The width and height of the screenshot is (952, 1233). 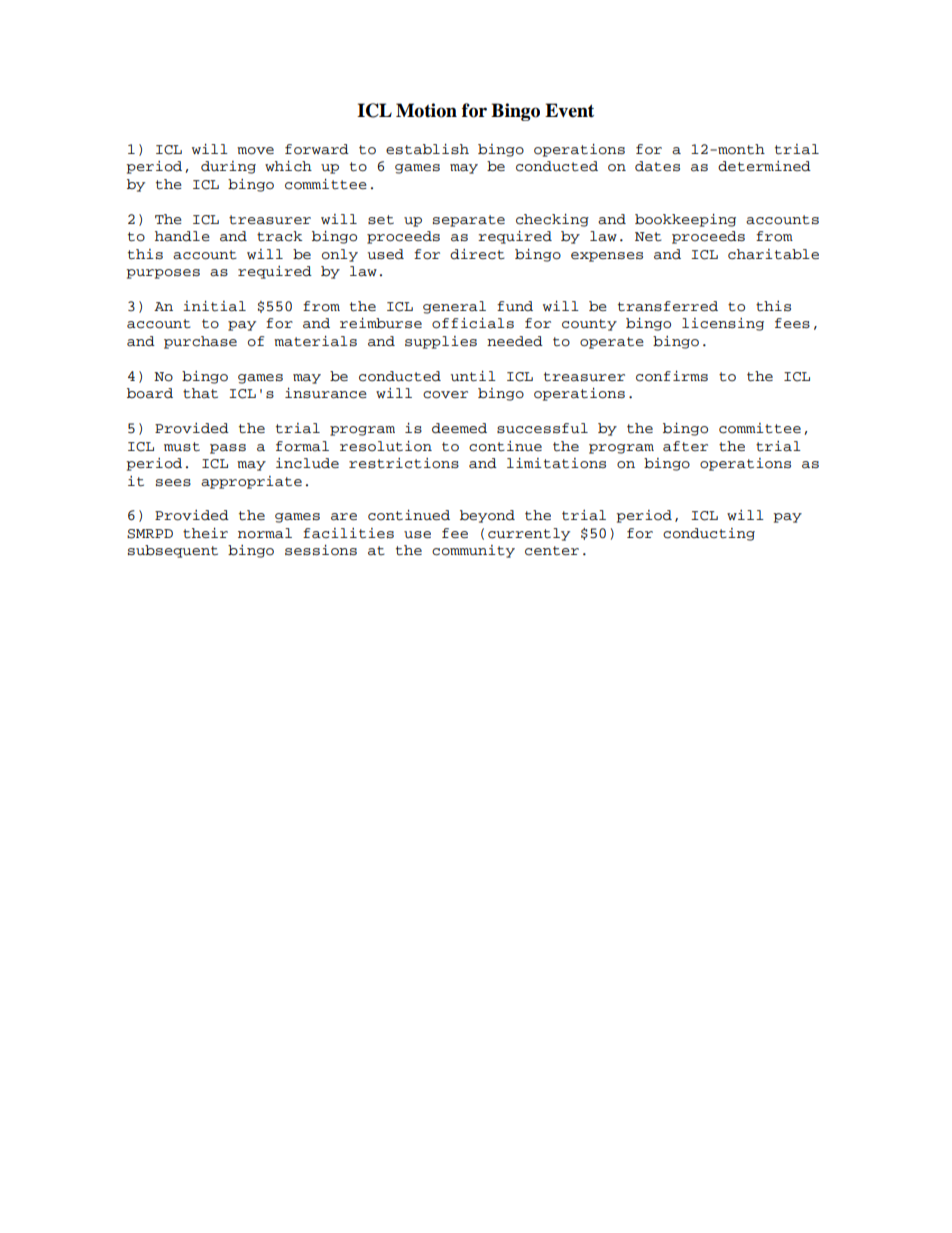 What do you see at coordinates (473, 551) in the screenshot?
I see `community` at bounding box center [473, 551].
